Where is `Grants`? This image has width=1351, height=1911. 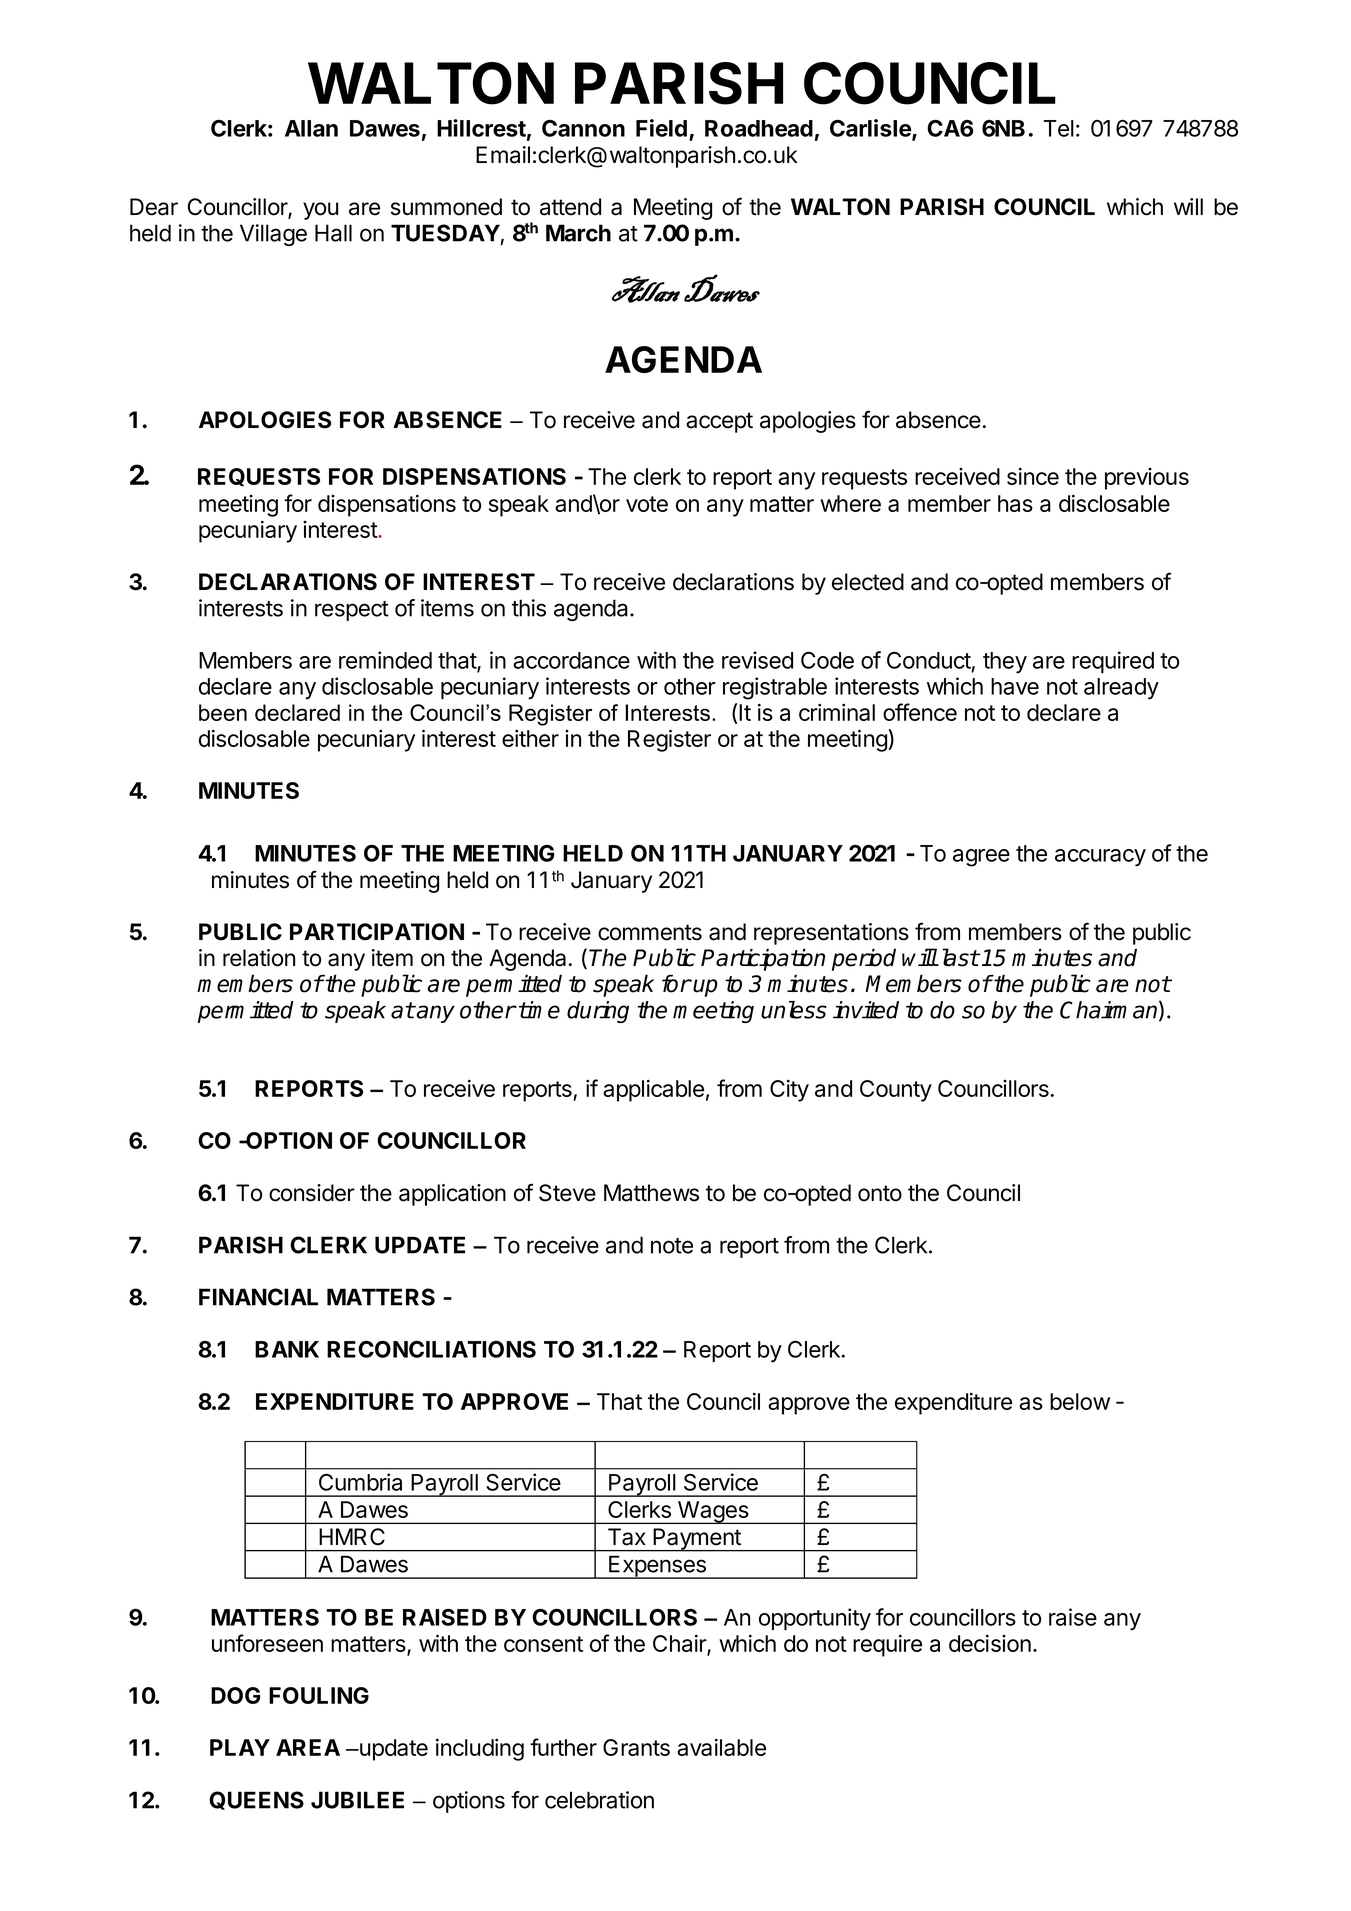 Grants is located at coordinates (636, 1747).
